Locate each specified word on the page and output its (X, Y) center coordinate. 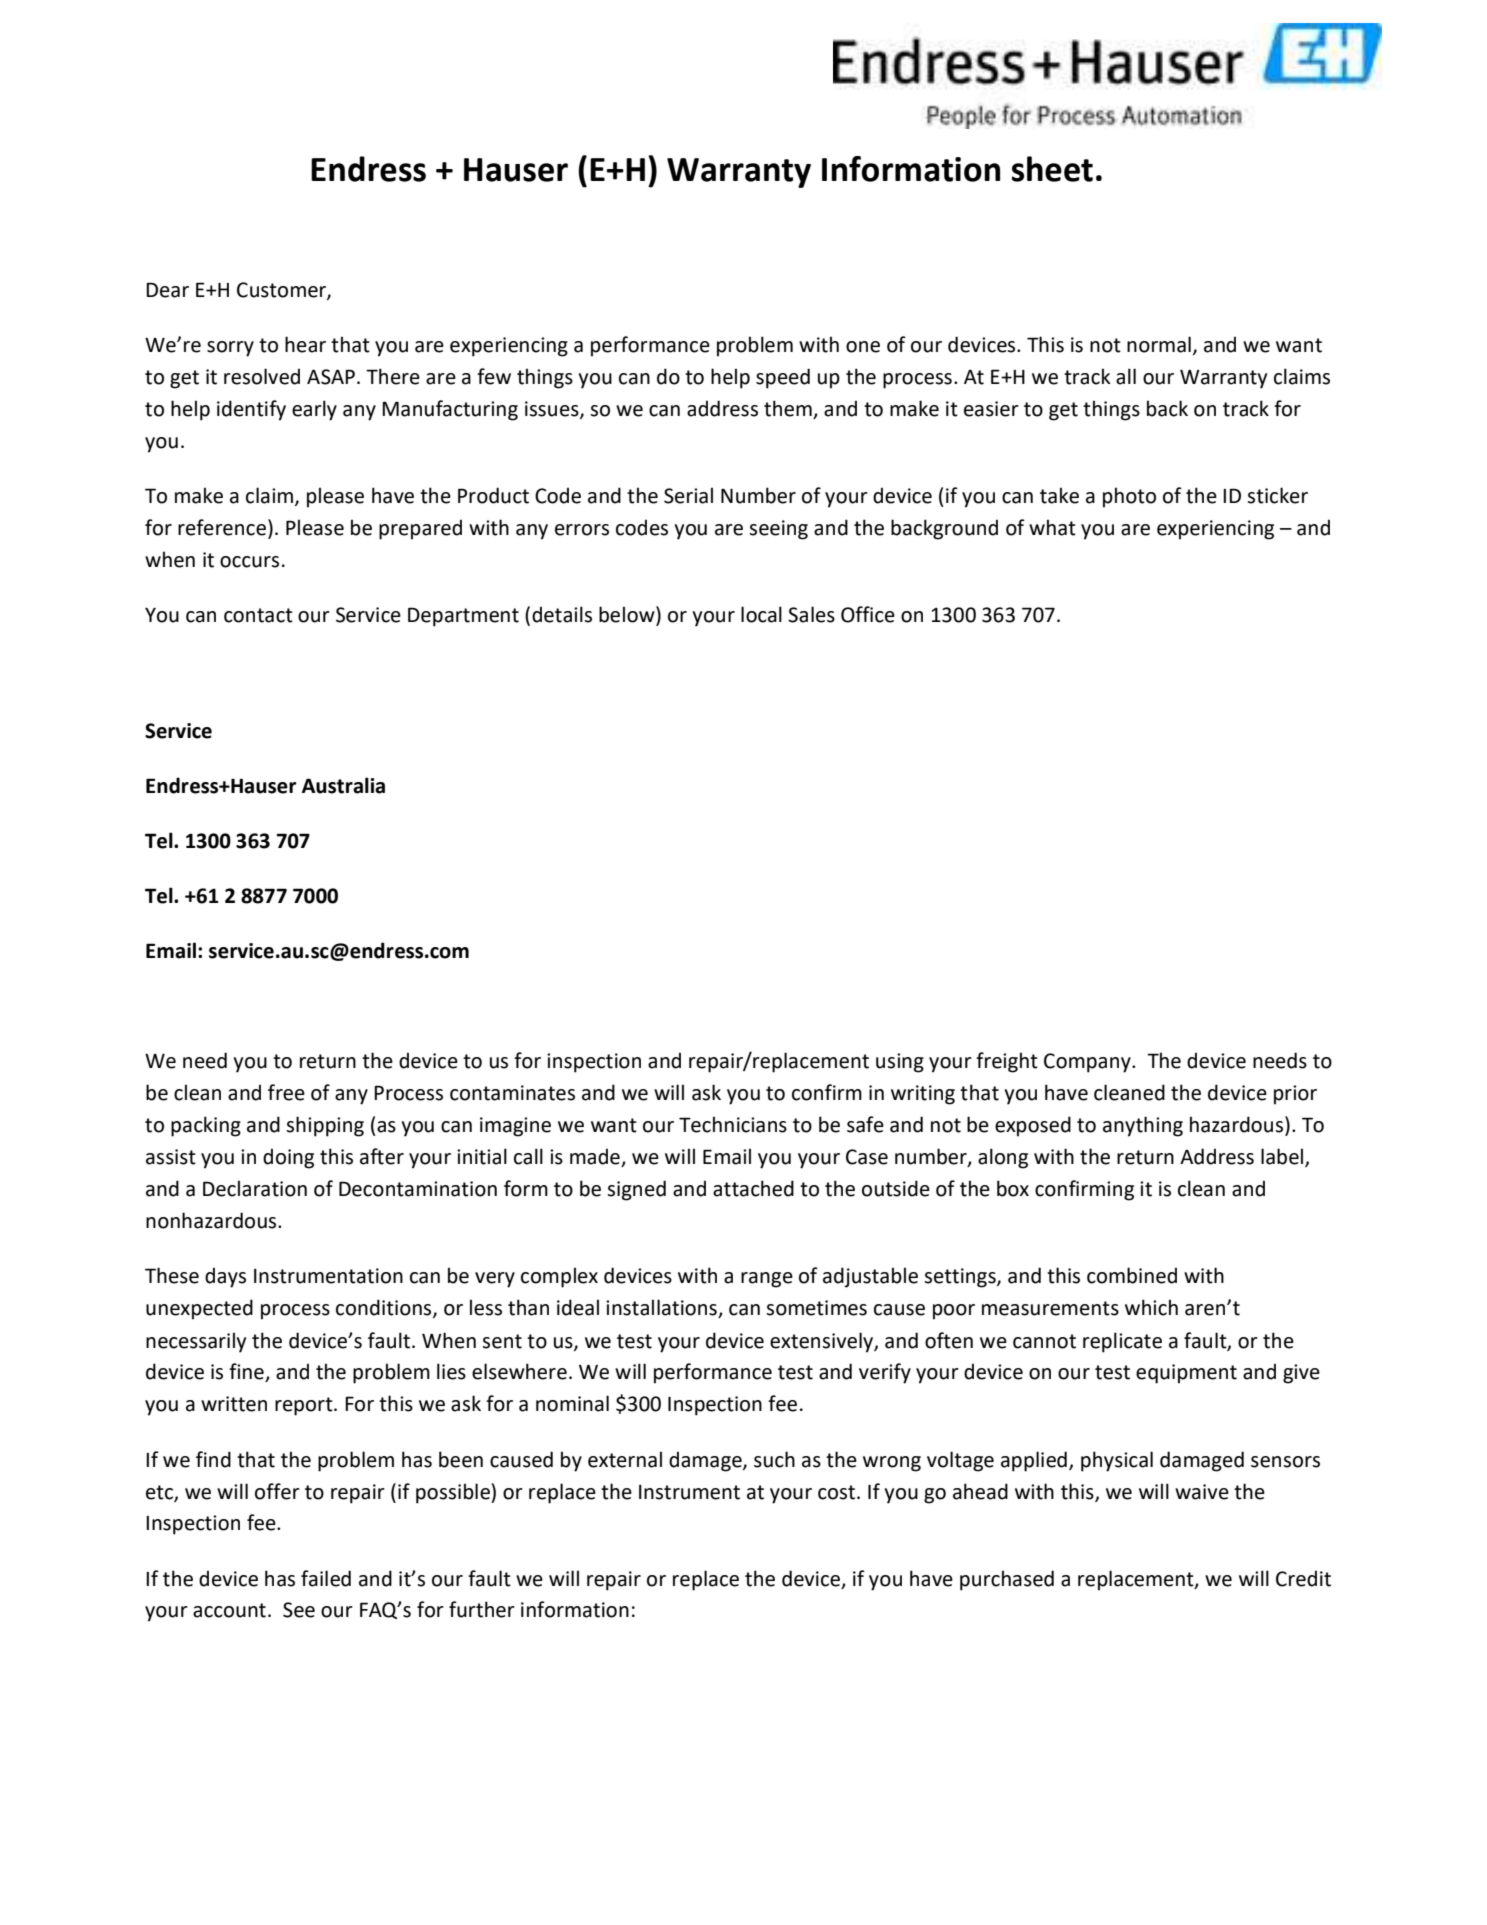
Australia (343, 785)
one (863, 347)
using (900, 1063)
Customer (282, 290)
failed (326, 1578)
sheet (1052, 169)
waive (1202, 1492)
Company (1088, 1063)
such (774, 1459)
